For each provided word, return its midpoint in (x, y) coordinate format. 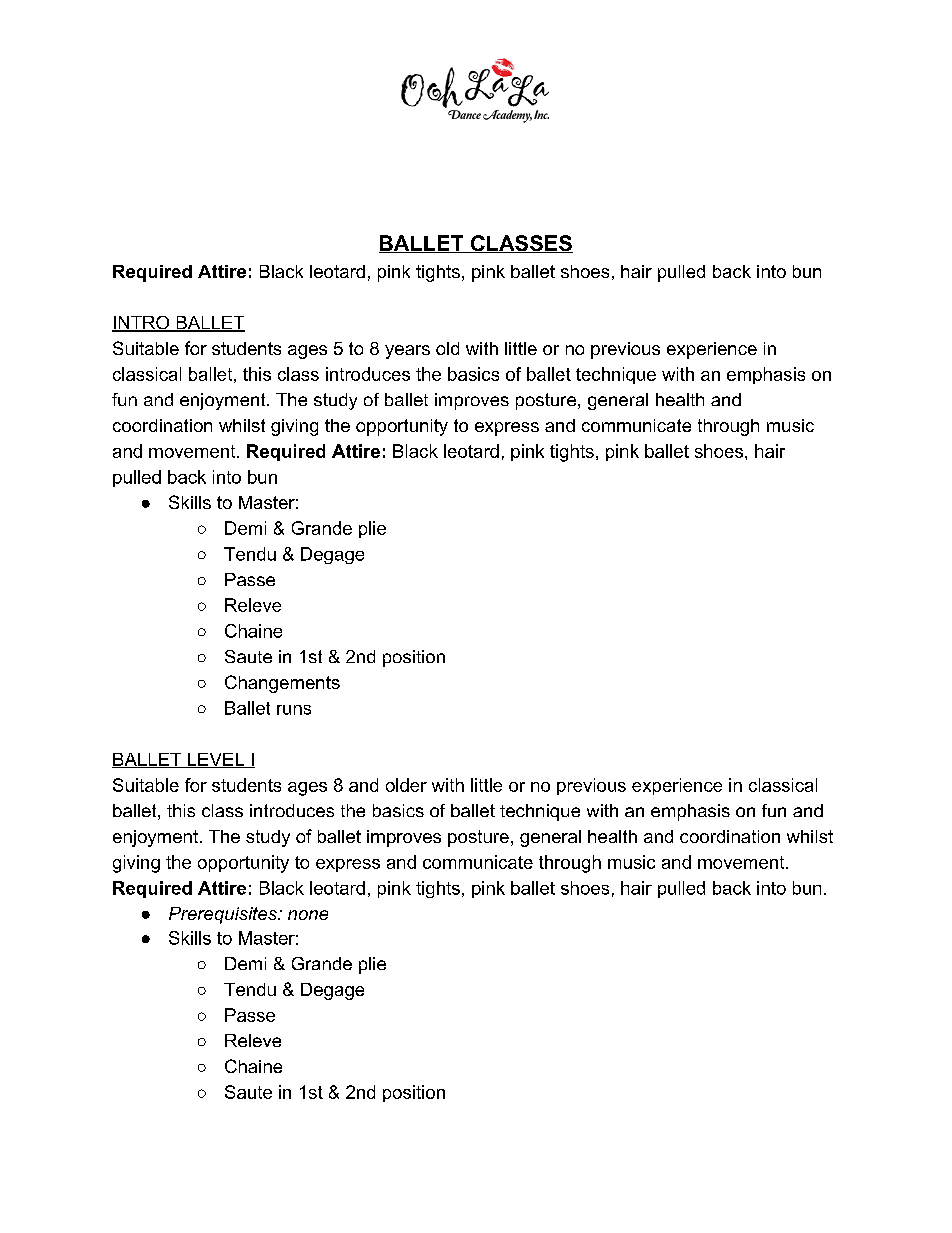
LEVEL (216, 760)
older (406, 785)
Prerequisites (224, 915)
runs (294, 710)
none (308, 915)
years (407, 352)
